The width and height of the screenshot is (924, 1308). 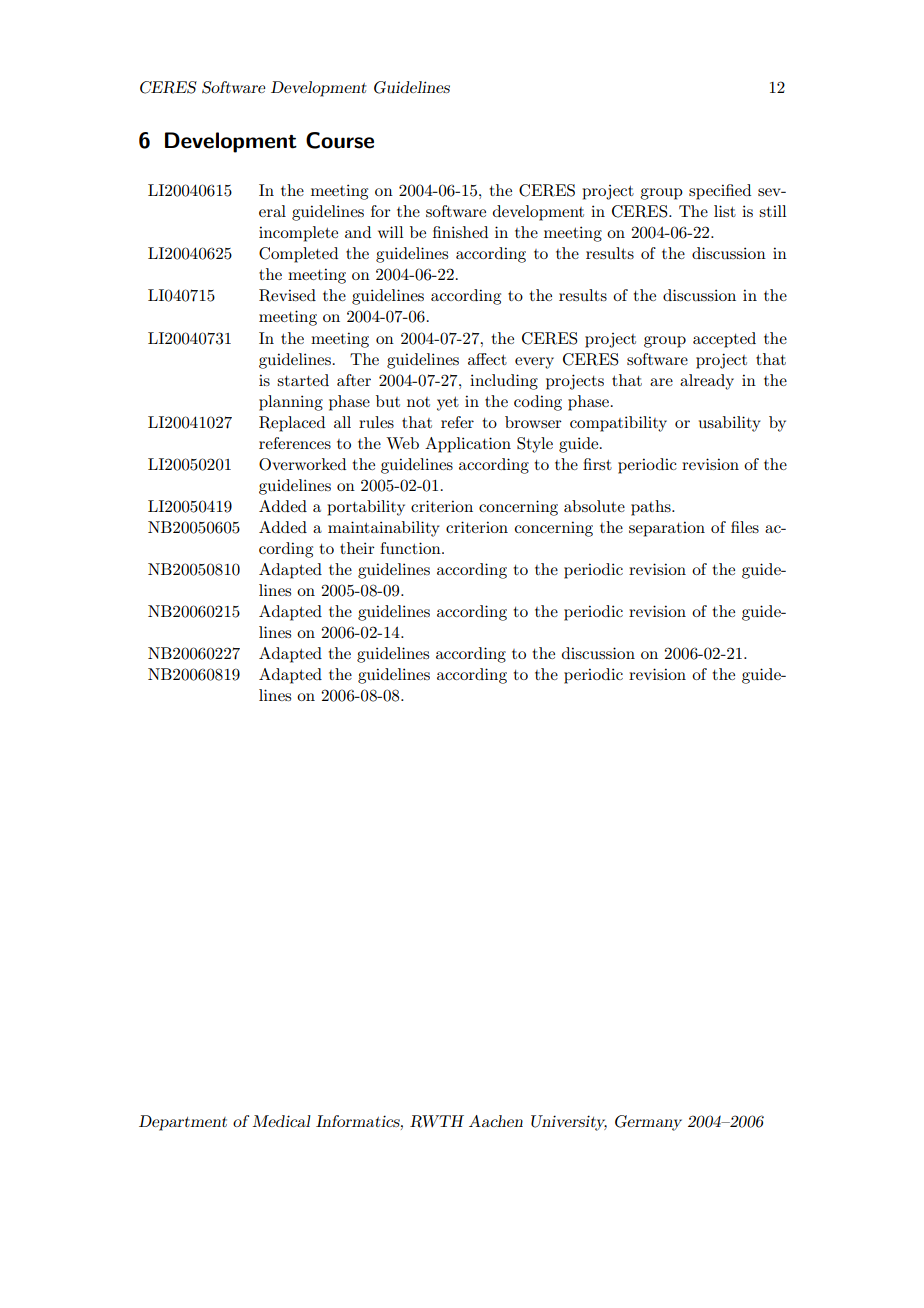 I want to click on specified, so click(x=720, y=192).
